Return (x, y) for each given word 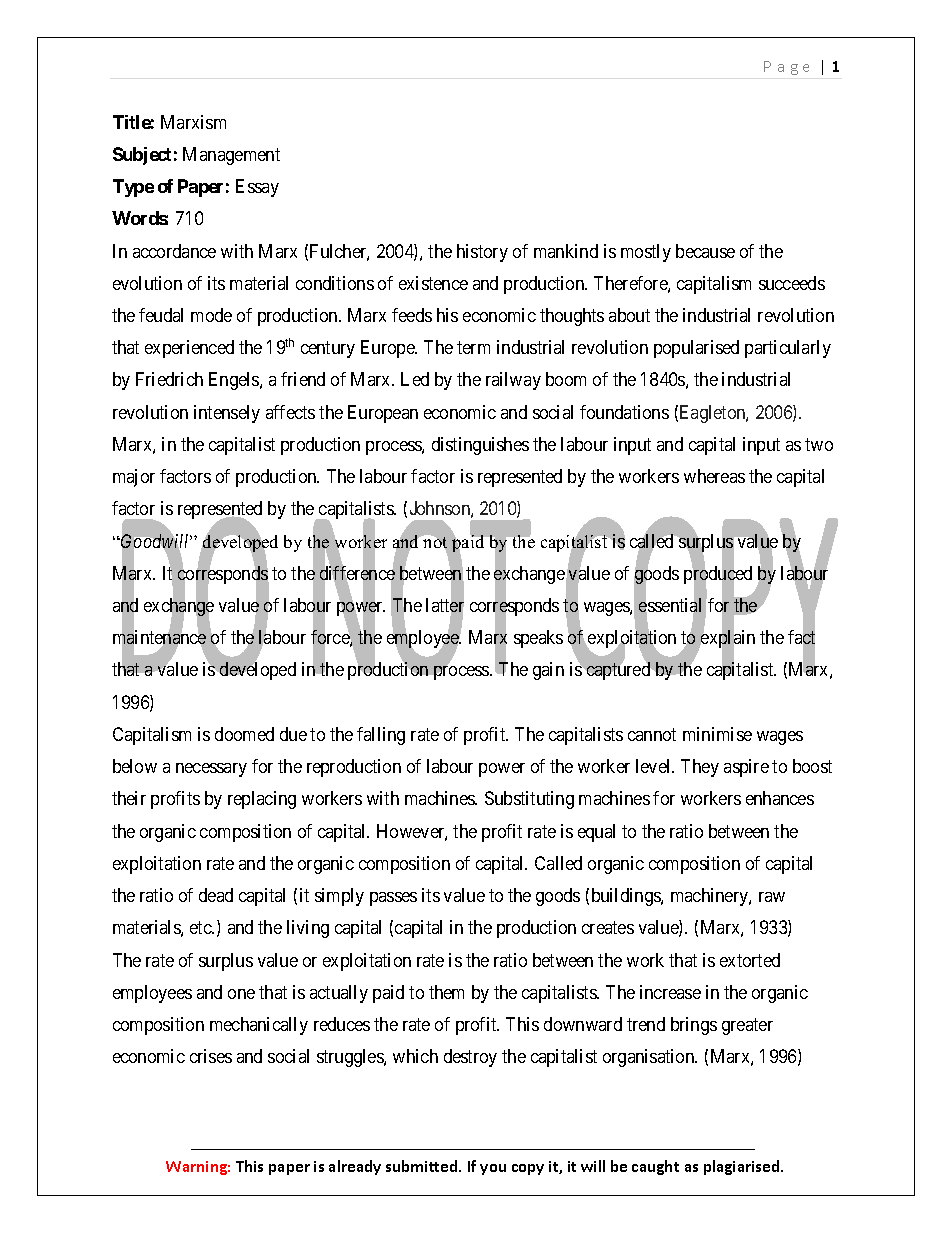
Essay (257, 188)
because (705, 251)
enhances (780, 798)
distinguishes (480, 446)
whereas (714, 476)
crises (211, 1056)
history (482, 253)
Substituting (529, 800)
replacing (262, 800)
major (134, 478)
